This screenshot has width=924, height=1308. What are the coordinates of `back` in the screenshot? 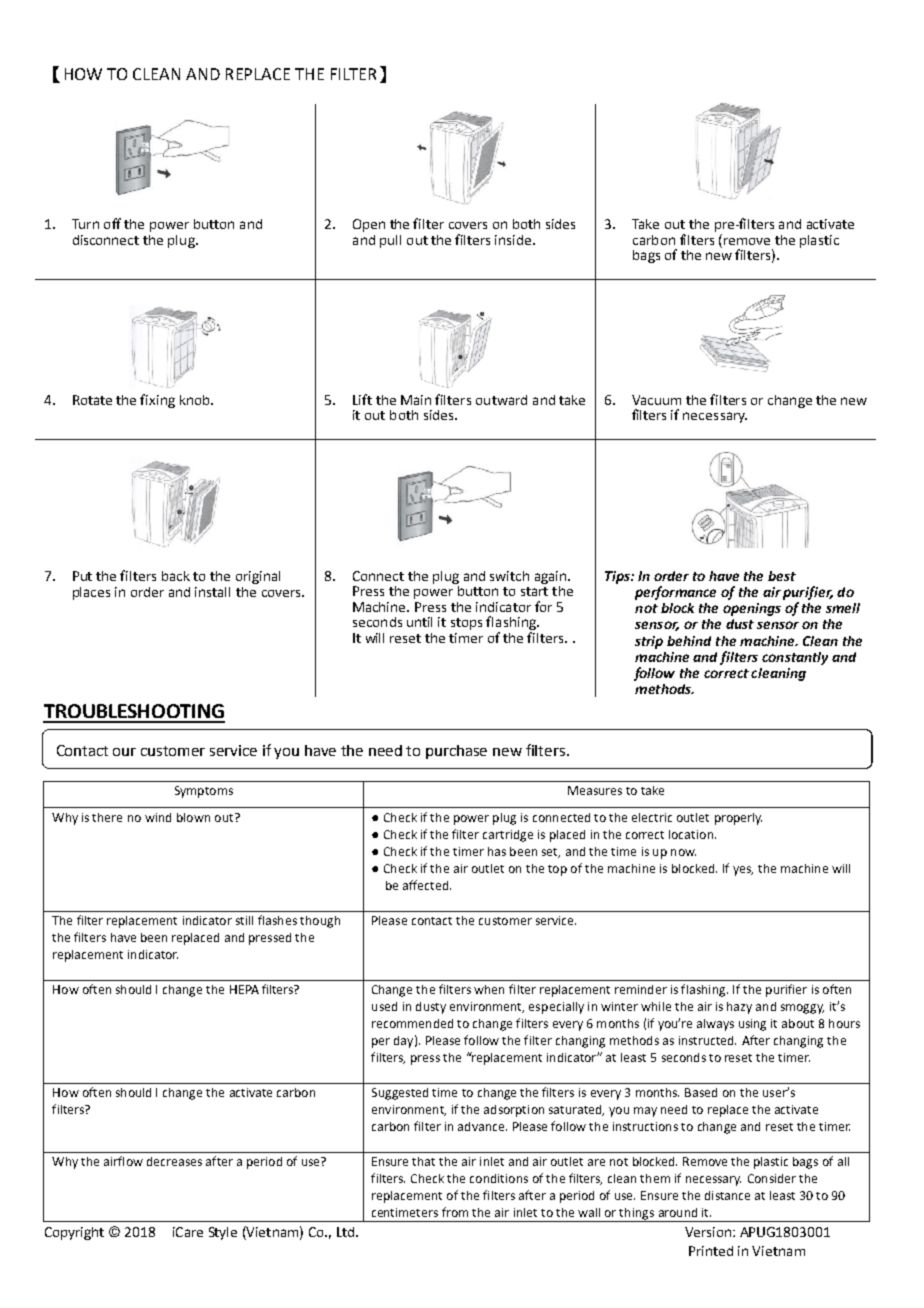 It's located at (176, 576).
